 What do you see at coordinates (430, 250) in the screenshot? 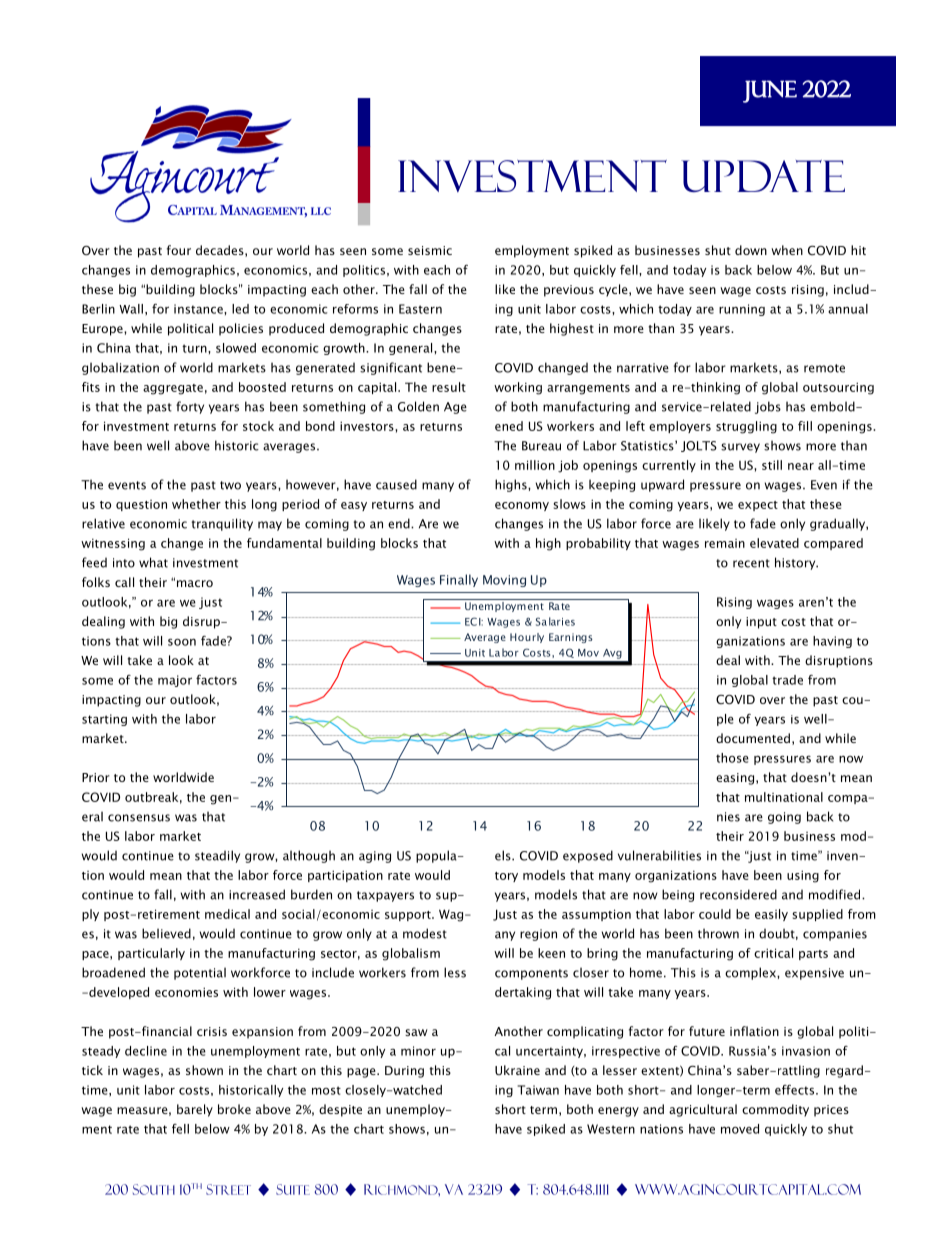
I see `seismic` at bounding box center [430, 250].
